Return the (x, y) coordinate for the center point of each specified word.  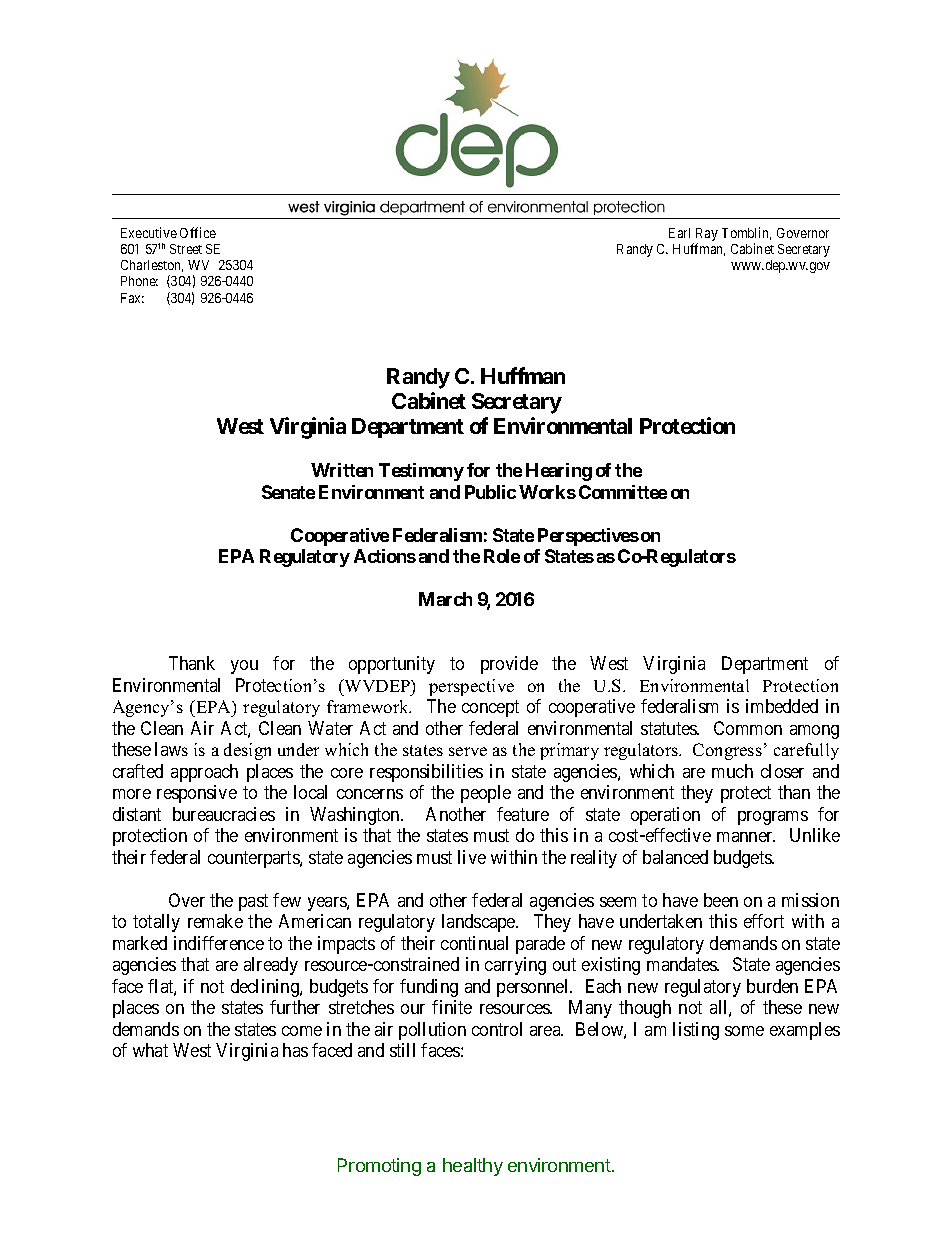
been (721, 900)
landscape (479, 923)
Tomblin (746, 233)
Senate (288, 492)
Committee (623, 492)
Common (748, 728)
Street (186, 249)
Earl (679, 233)
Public (490, 492)
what (150, 1050)
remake (215, 921)
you (244, 667)
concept (490, 709)
